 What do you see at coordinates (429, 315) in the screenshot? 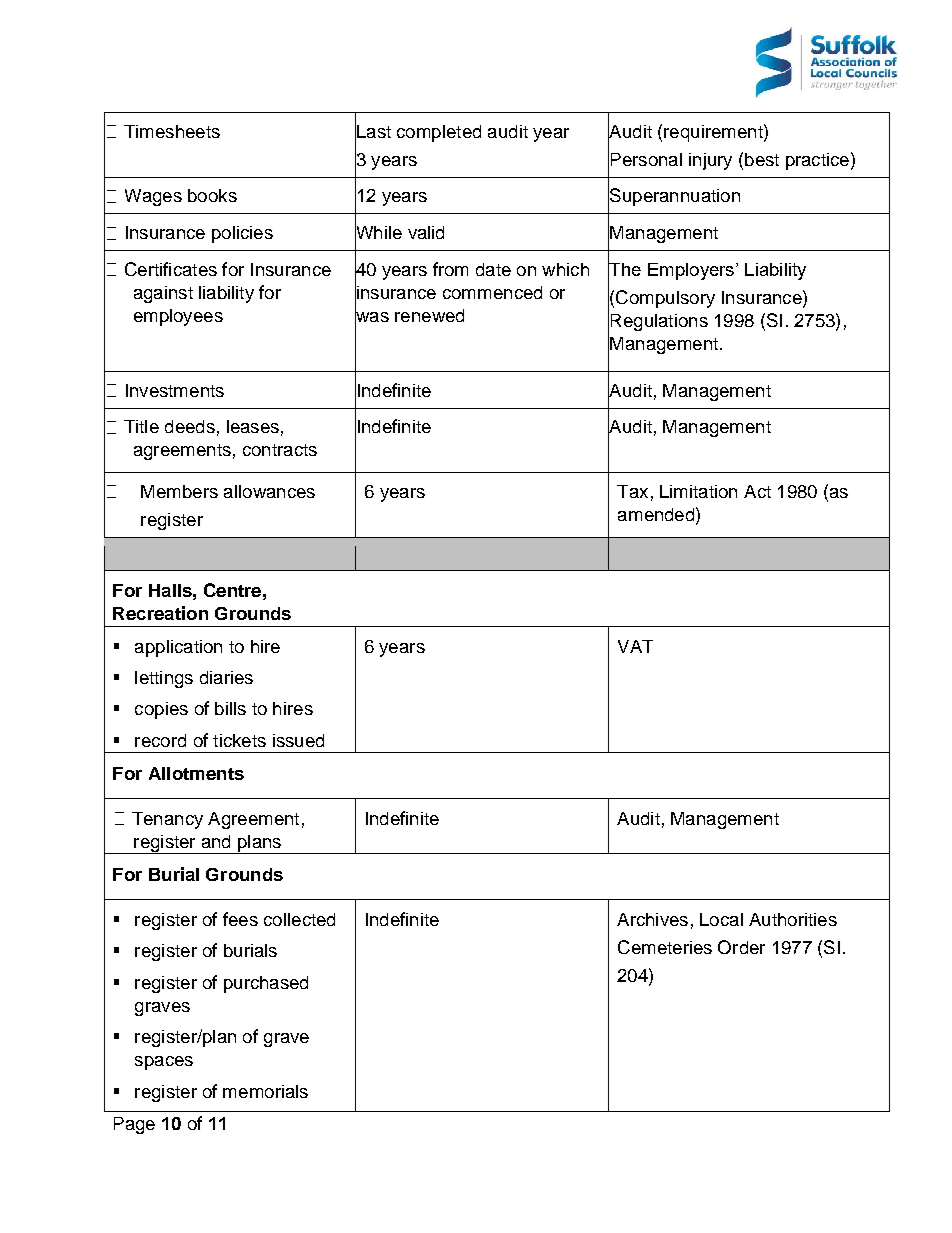
I see `renewed` at bounding box center [429, 315].
